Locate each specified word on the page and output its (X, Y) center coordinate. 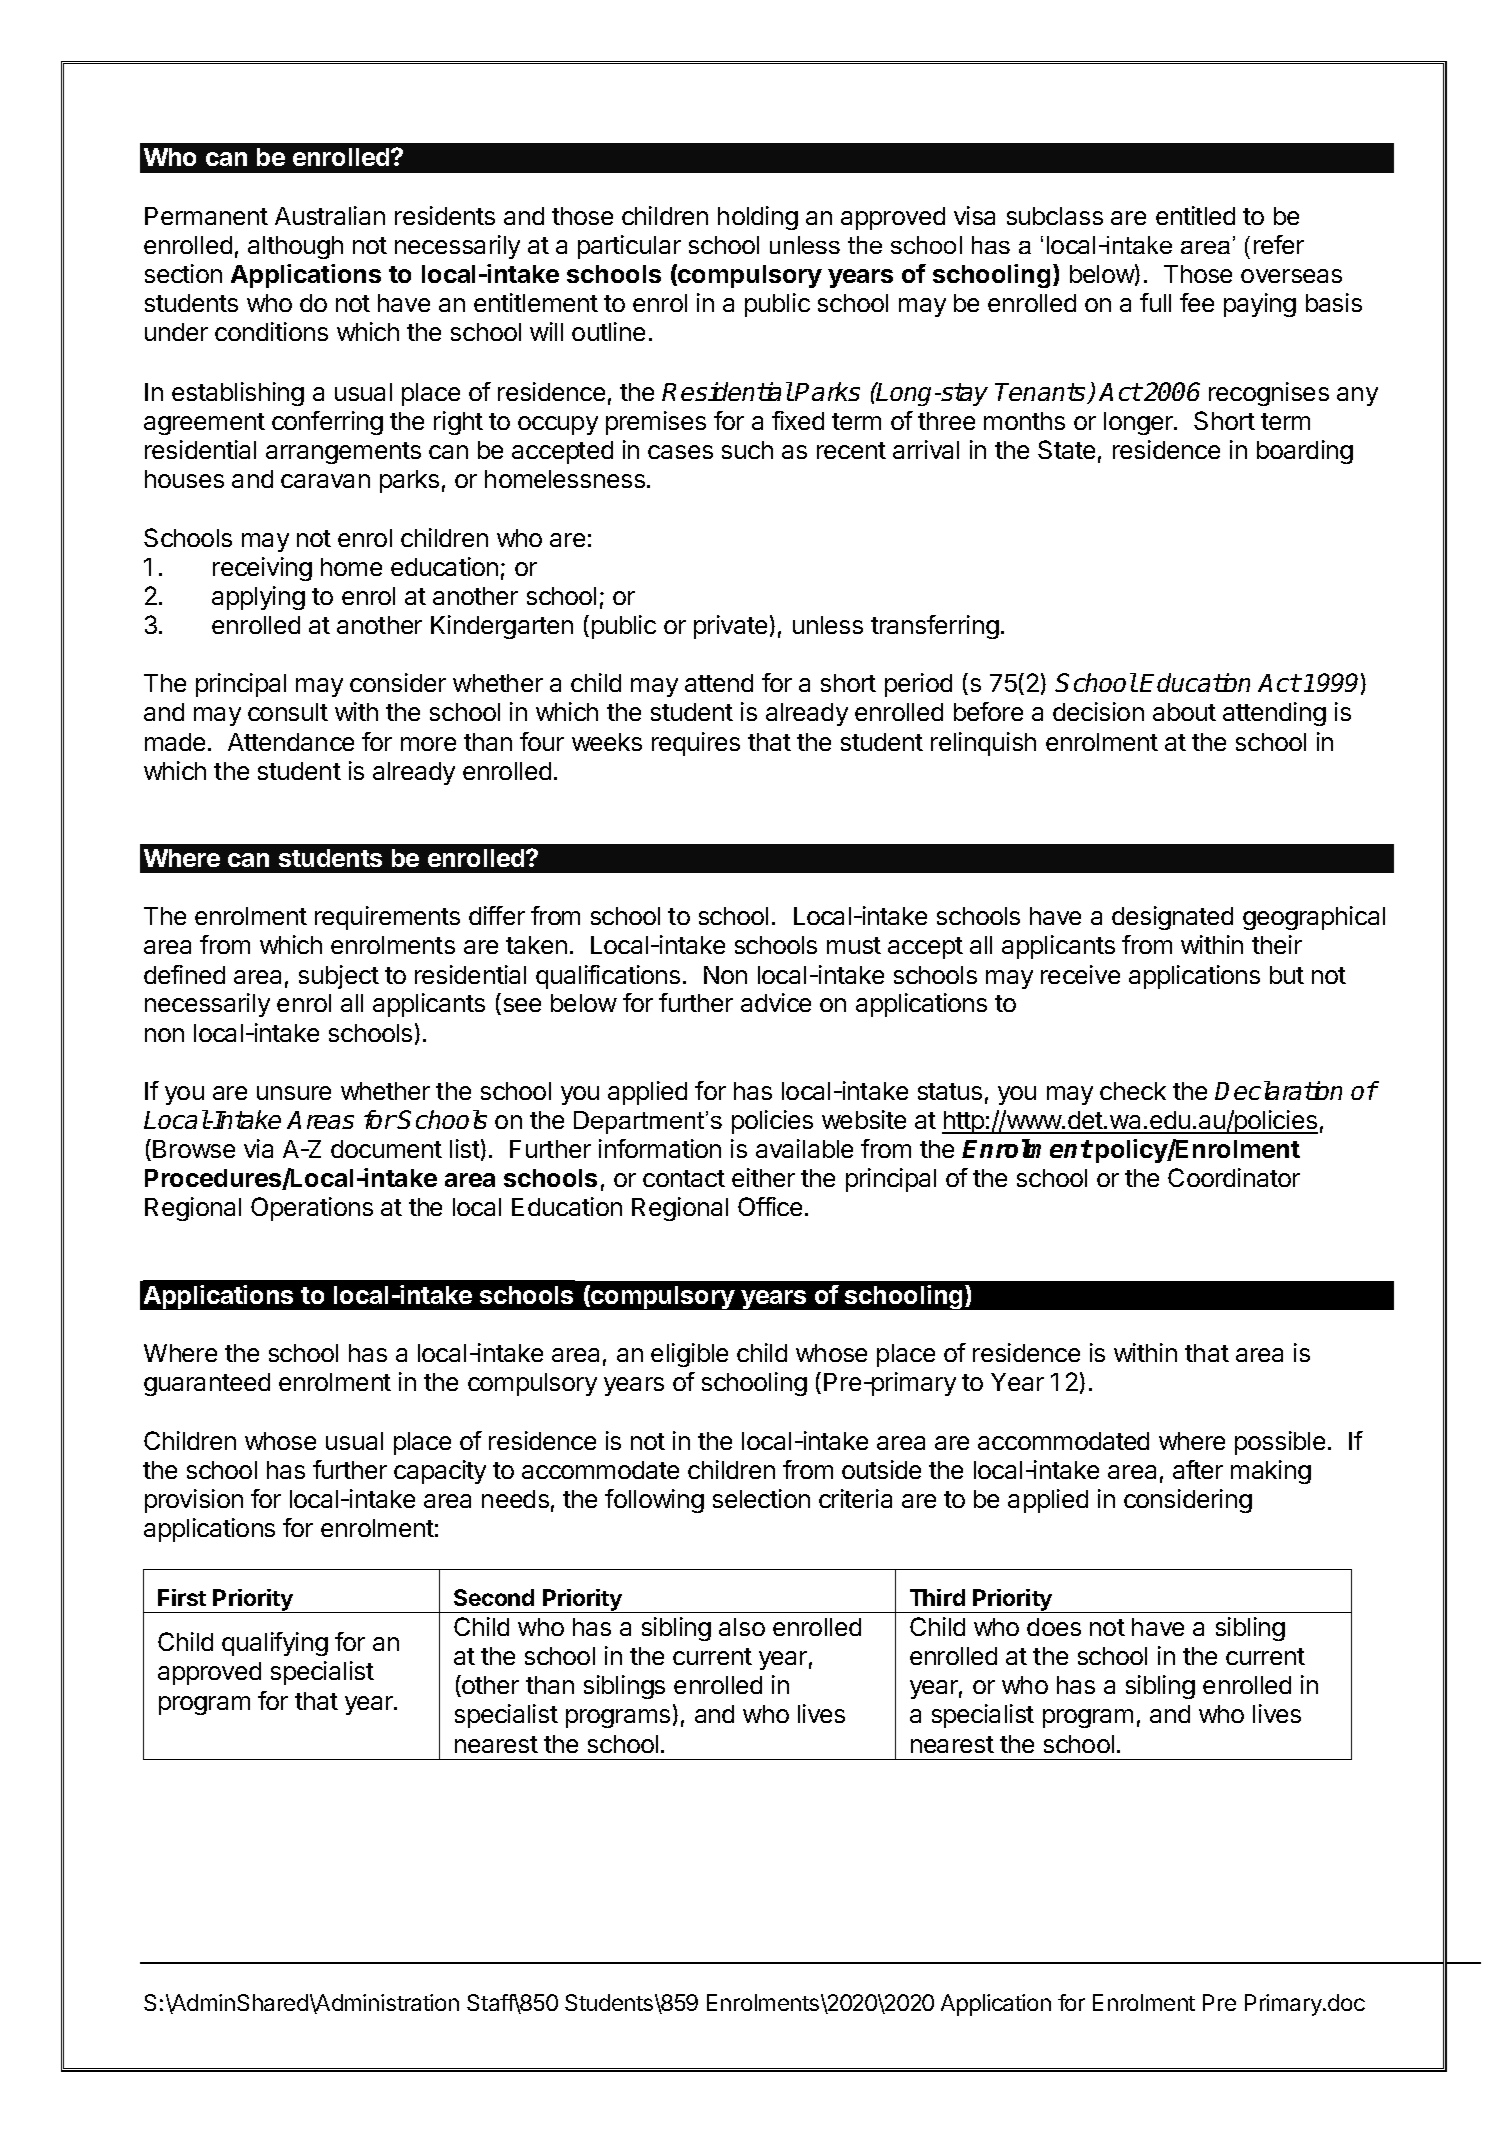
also (742, 1627)
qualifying (275, 1644)
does (1054, 1627)
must (854, 945)
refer (1279, 244)
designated (1172, 918)
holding (758, 218)
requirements (387, 918)
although (295, 247)
